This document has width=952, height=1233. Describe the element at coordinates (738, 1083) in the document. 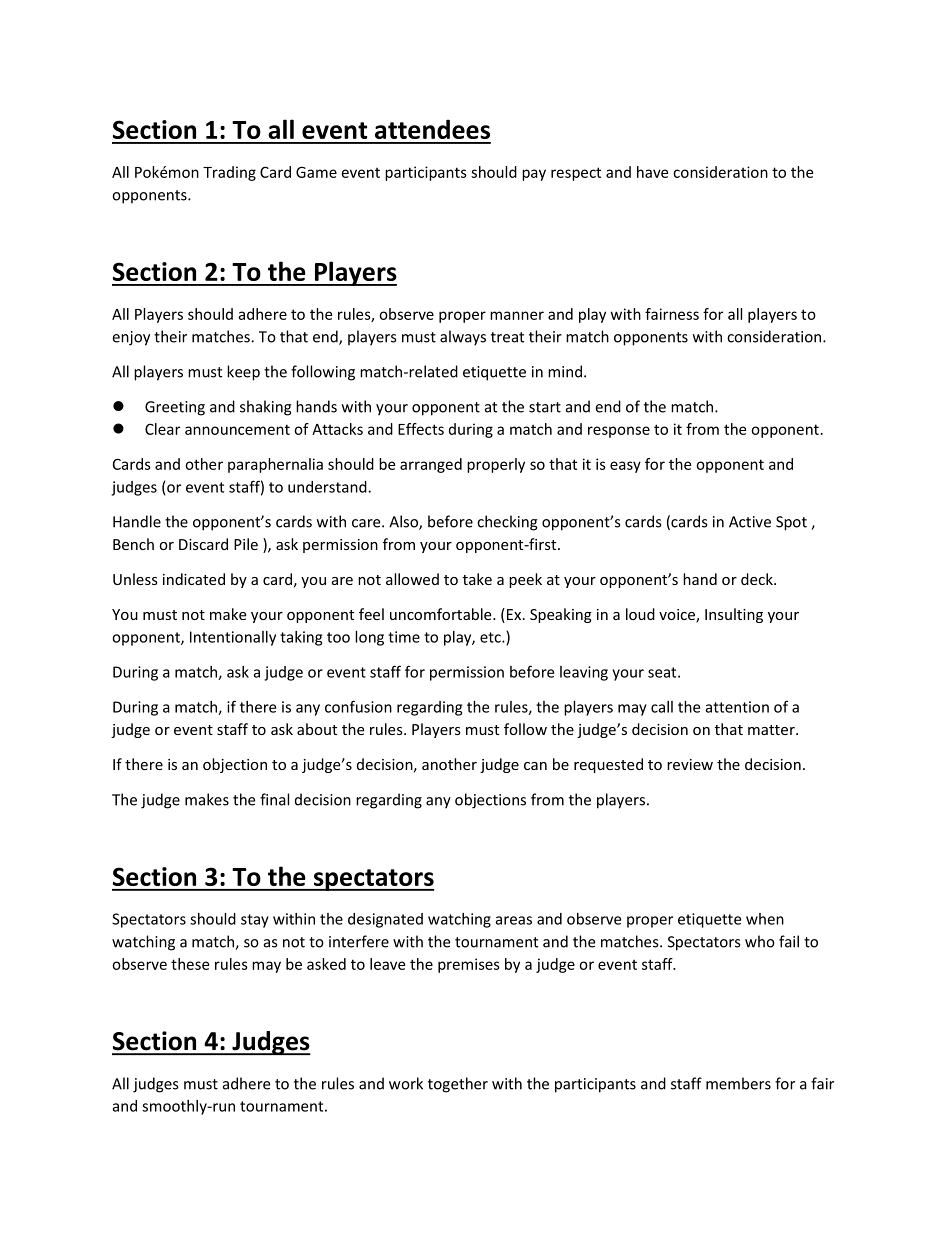

I see `members` at that location.
